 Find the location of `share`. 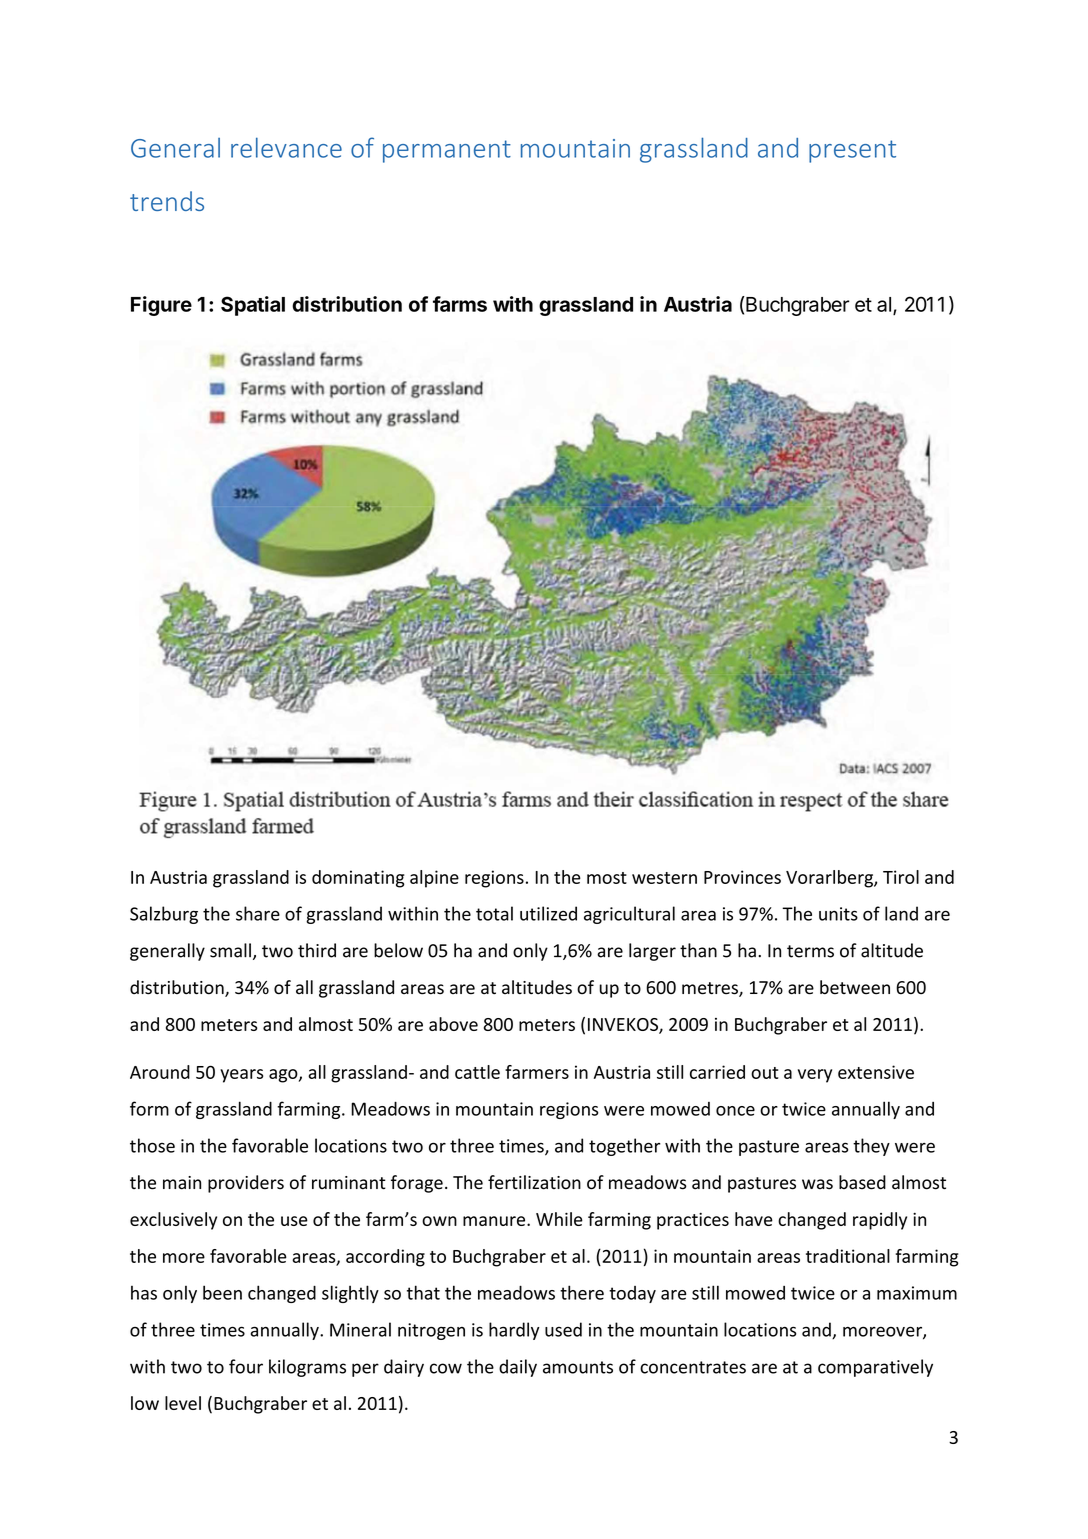

share is located at coordinates (258, 913).
